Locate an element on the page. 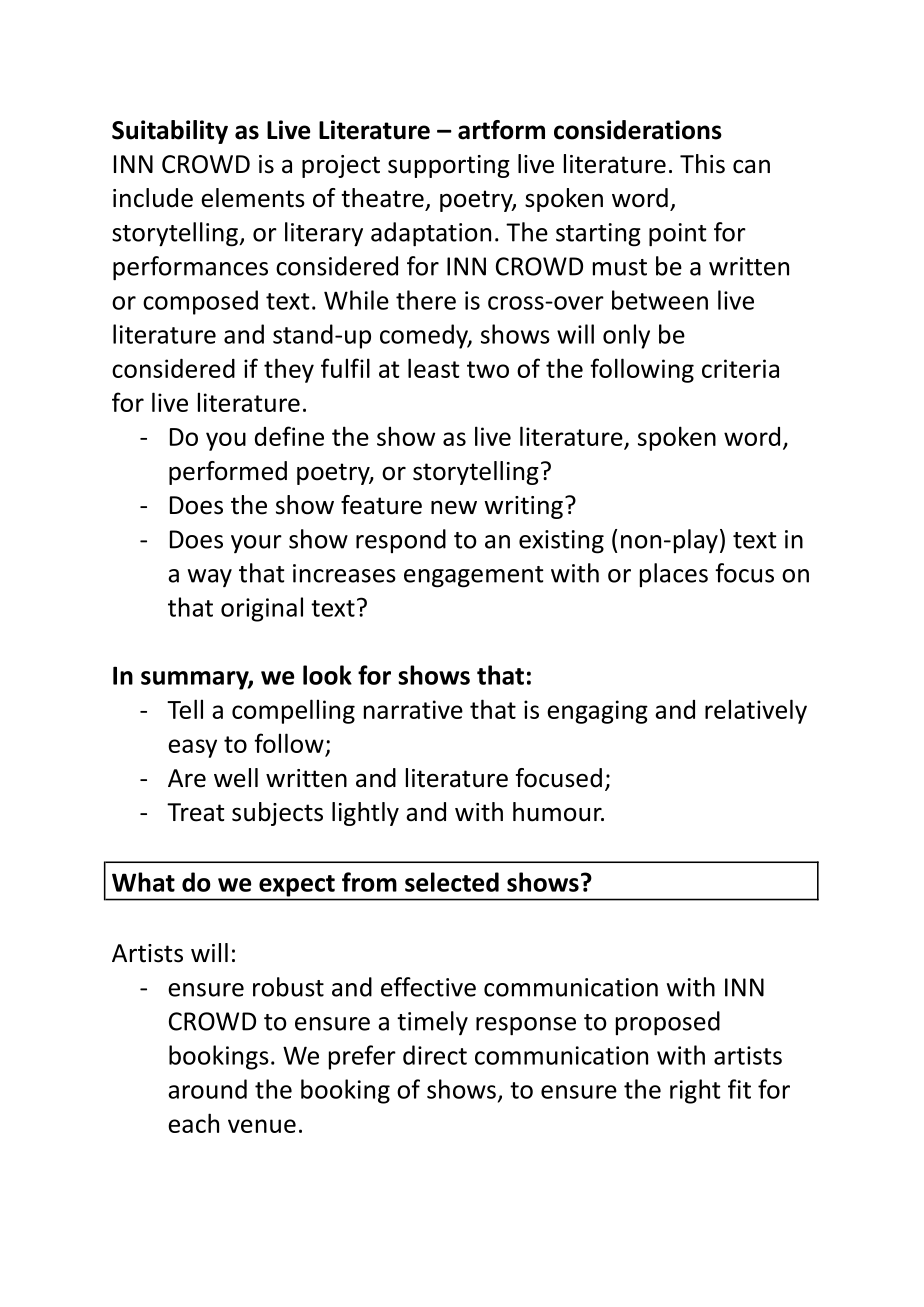 Image resolution: width=924 pixels, height=1307 pixels. right is located at coordinates (695, 1091).
